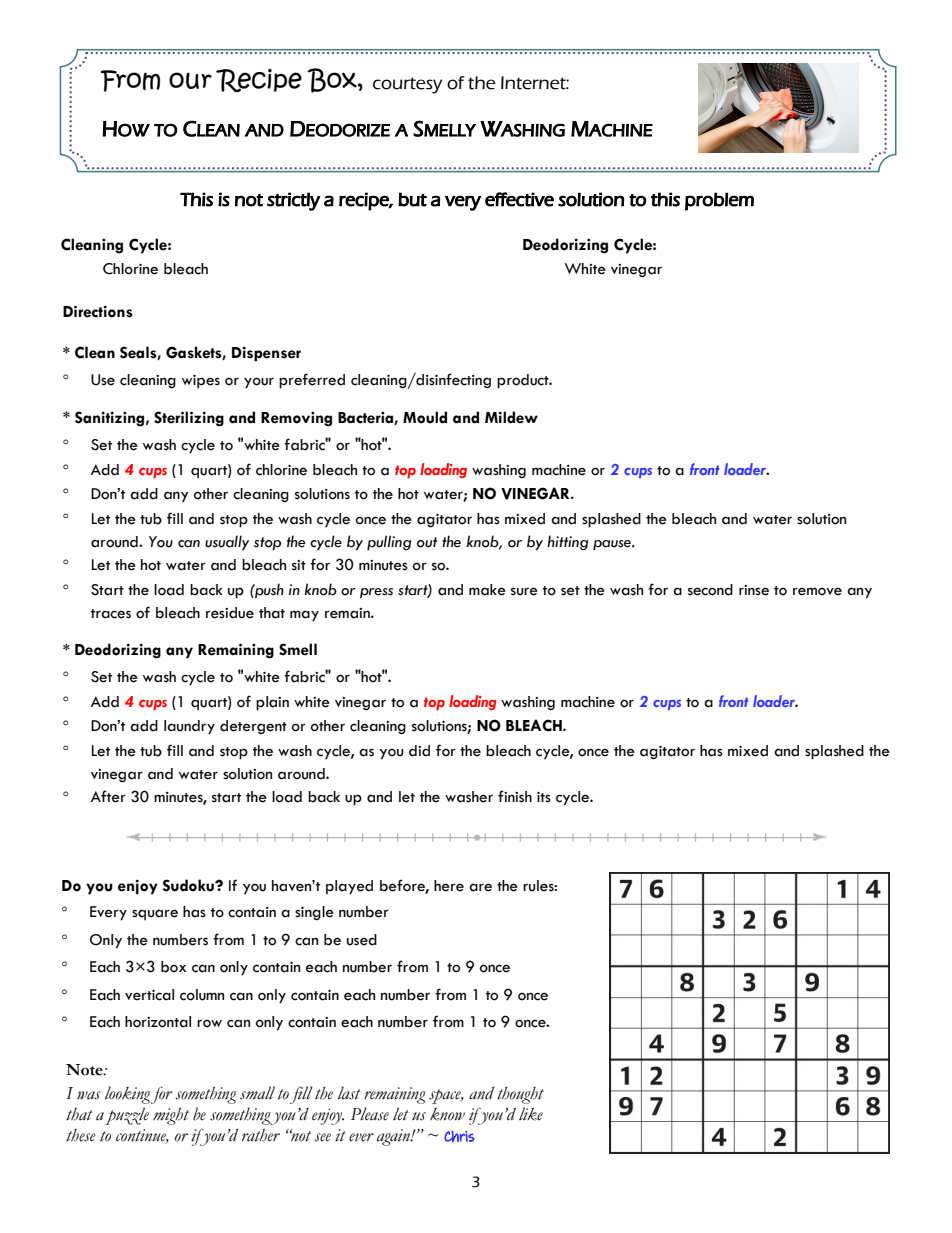  I want to click on know, so click(447, 1114).
